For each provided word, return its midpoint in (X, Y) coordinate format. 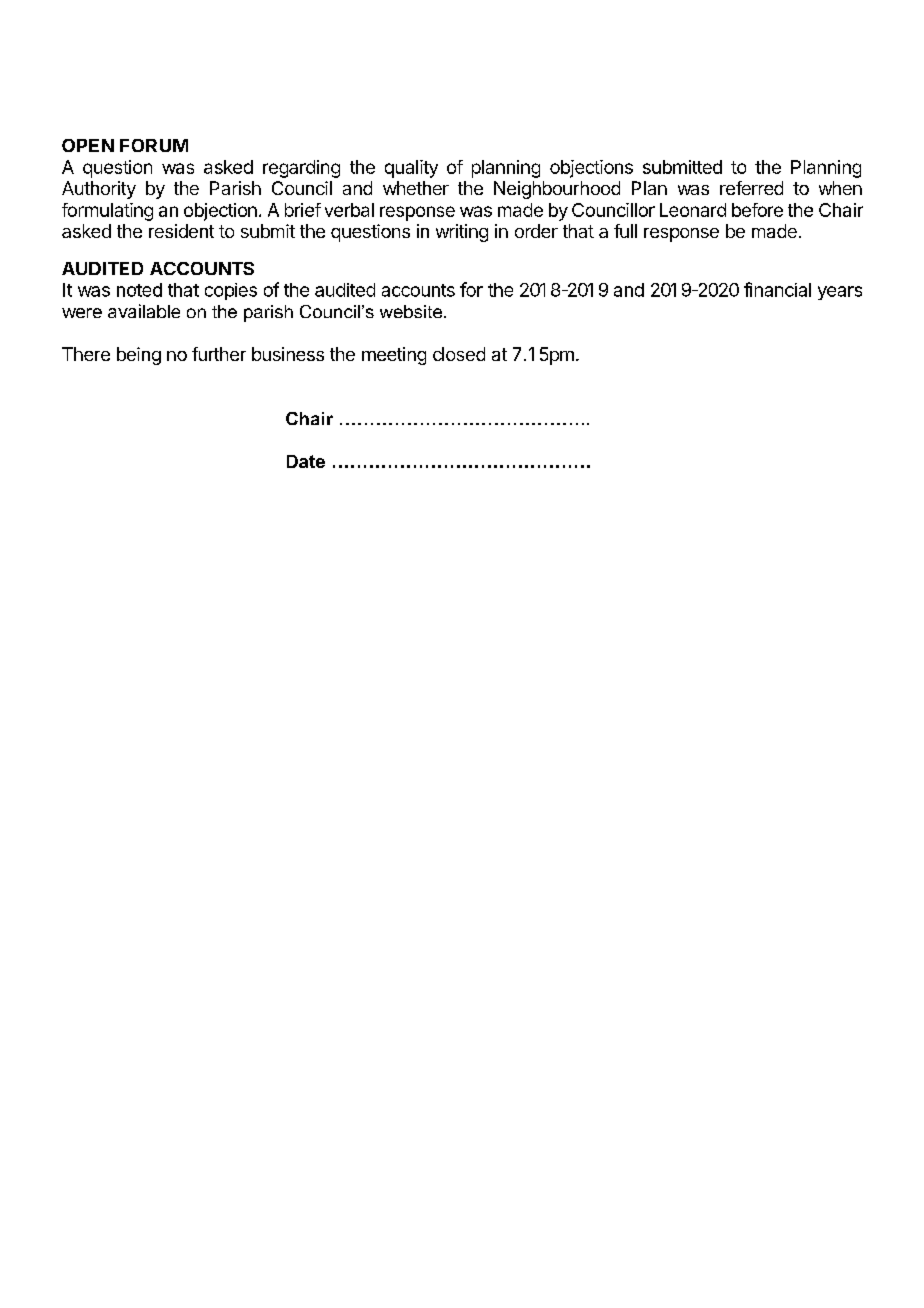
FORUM (154, 145)
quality (411, 169)
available (144, 311)
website (412, 311)
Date (306, 461)
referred (751, 188)
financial (777, 289)
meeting (394, 356)
